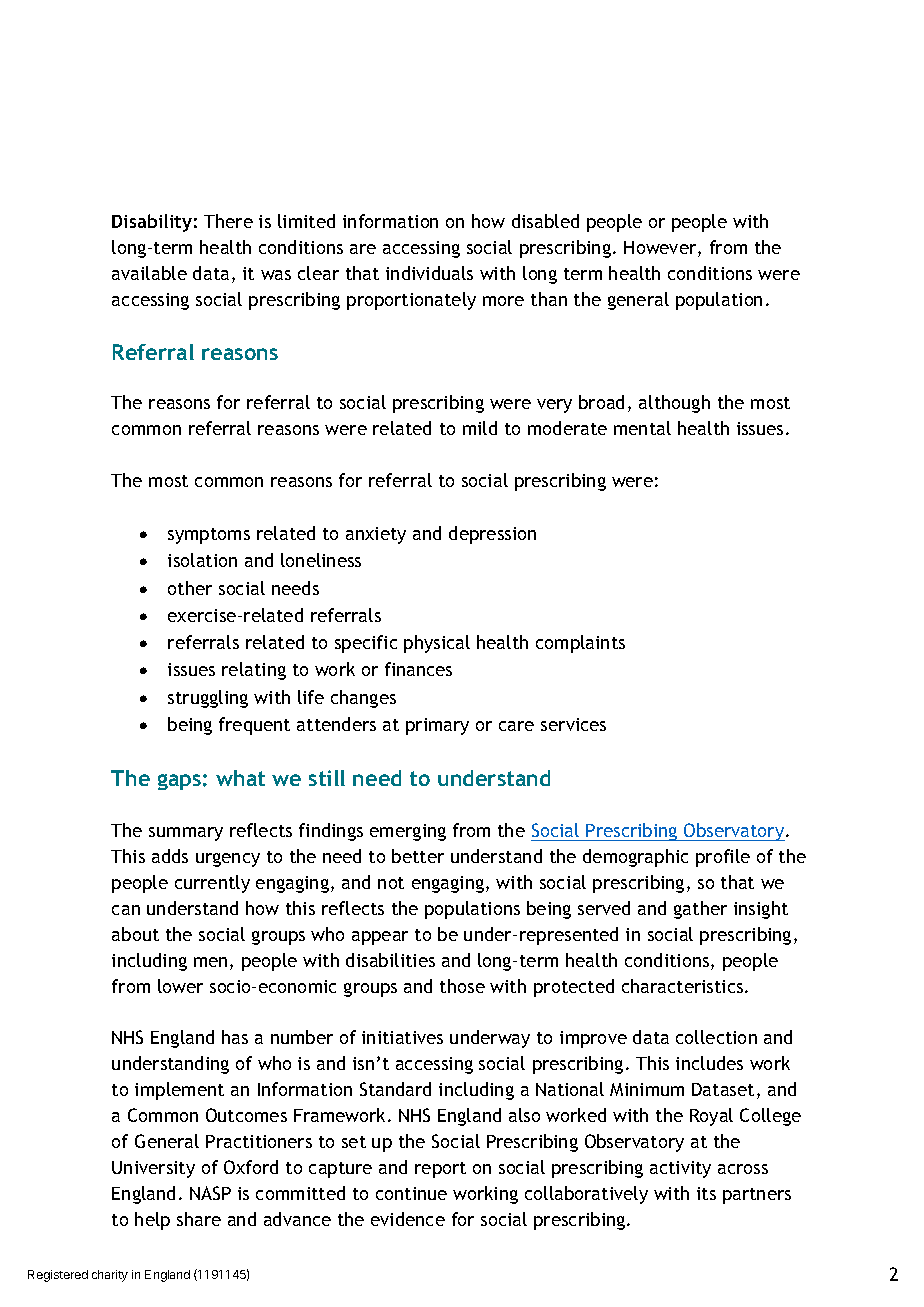  Describe the element at coordinates (208, 699) in the screenshot. I see `struggling` at that location.
